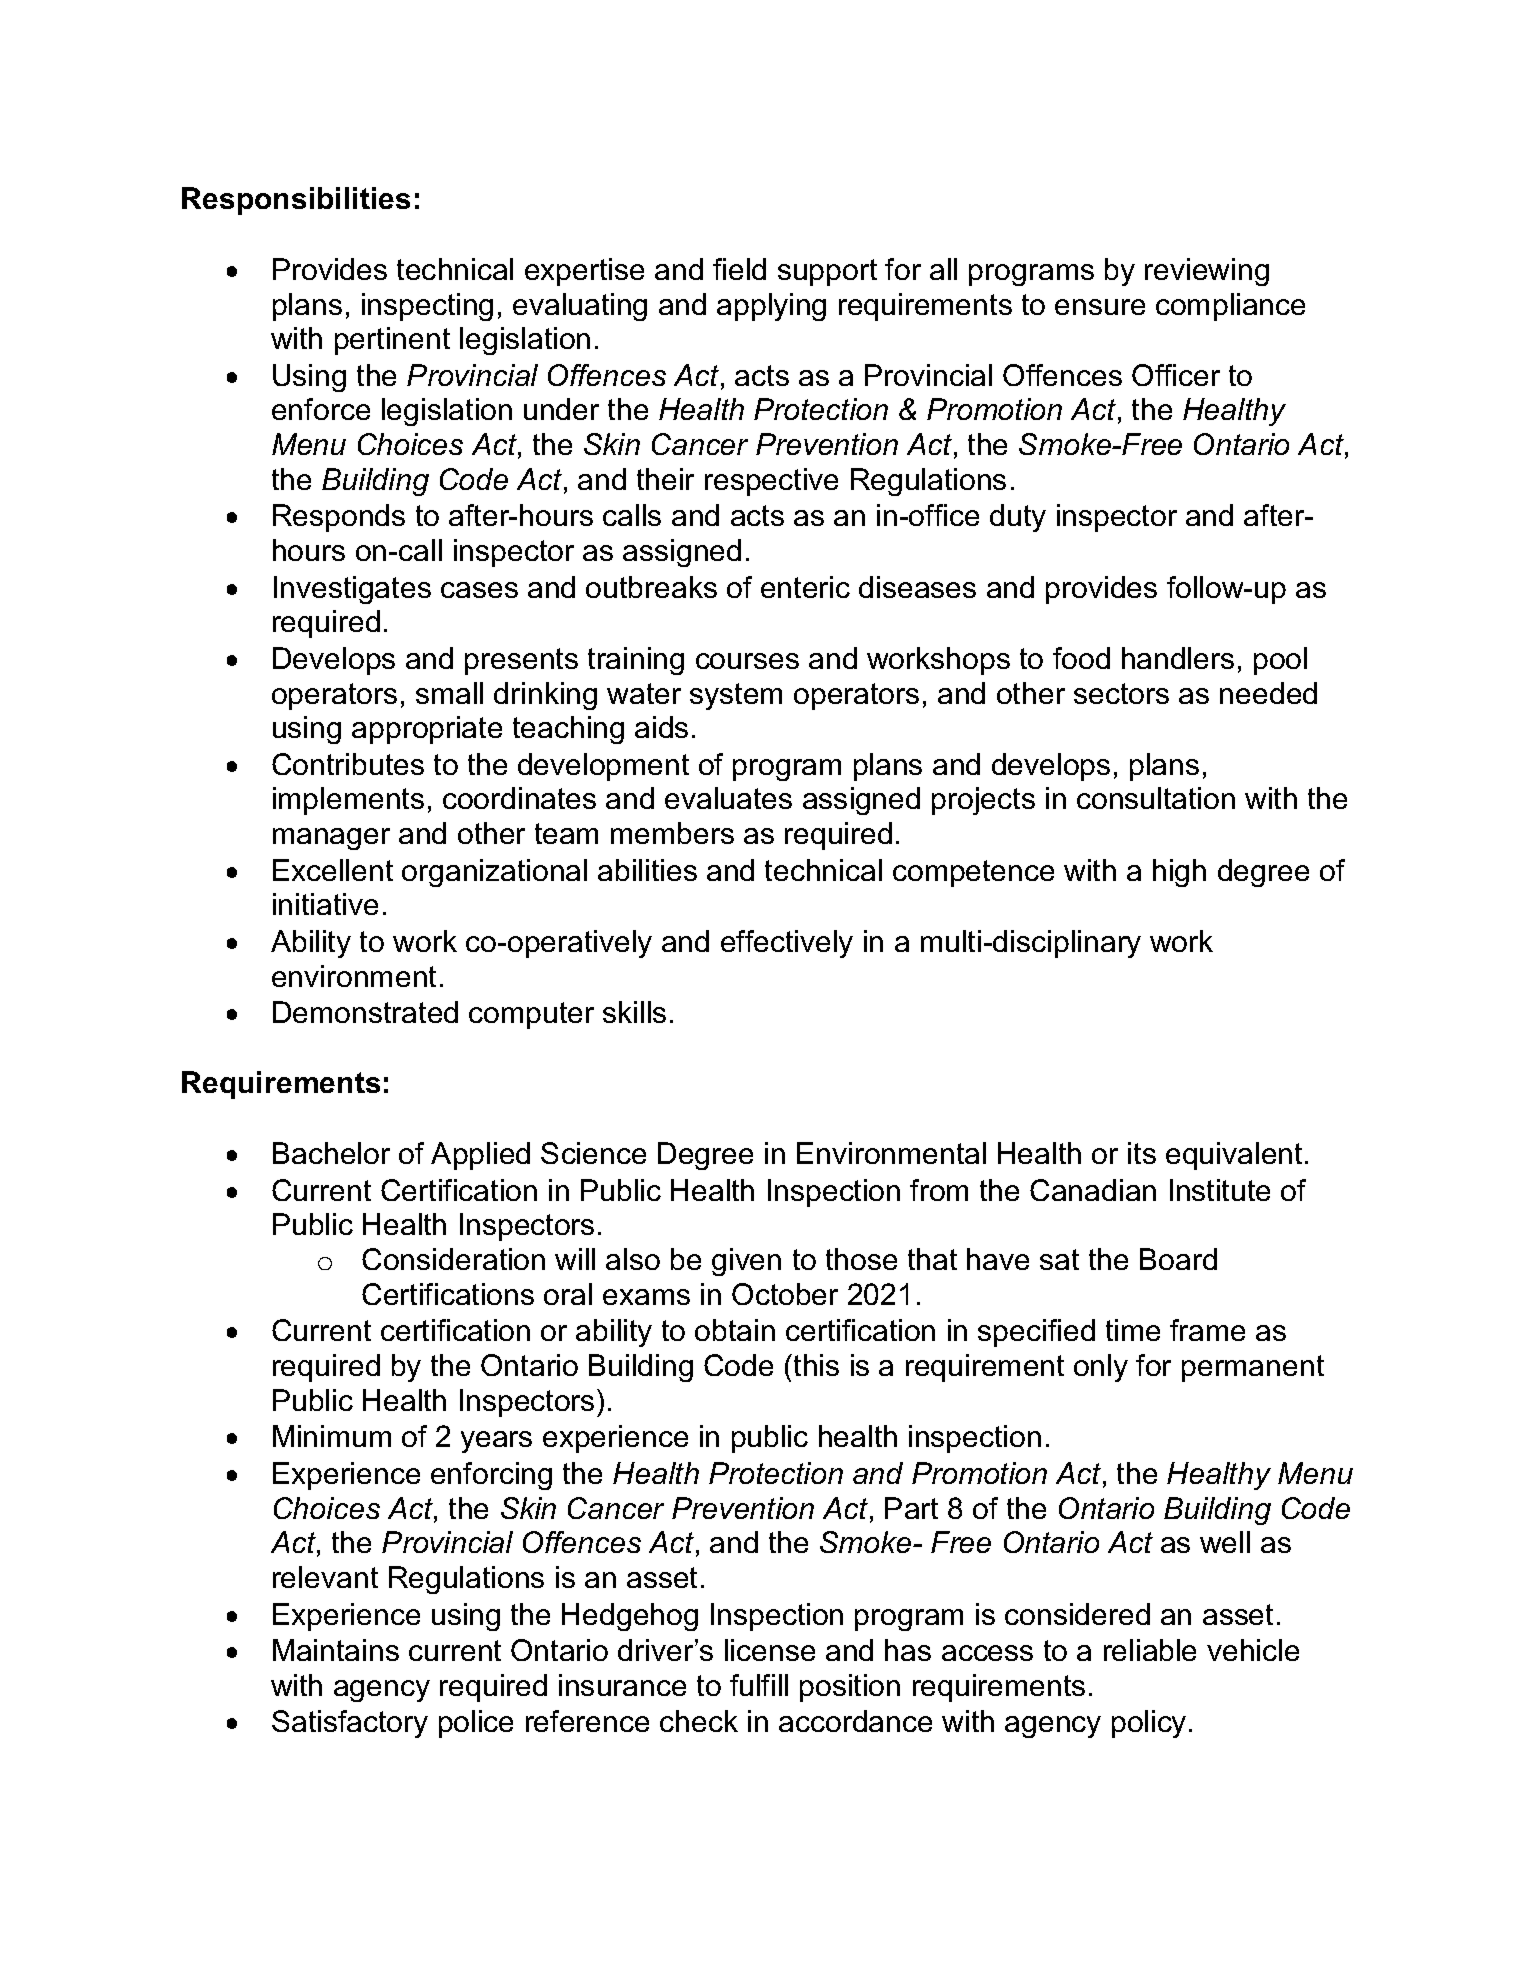 This screenshot has width=1536, height=1988. I want to click on high, so click(1179, 873).
